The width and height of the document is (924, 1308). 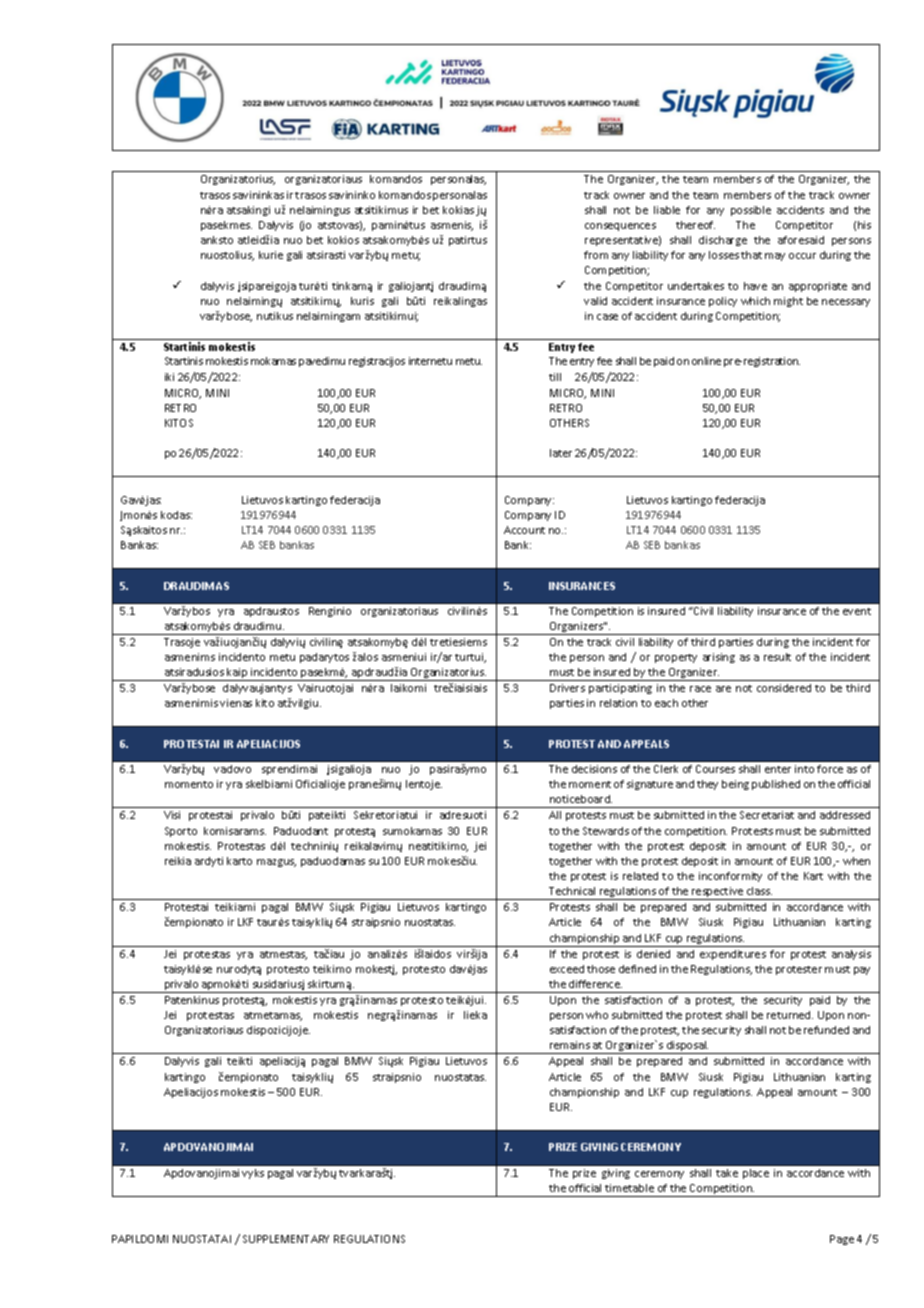 I want to click on aforesaid, so click(x=801, y=240).
